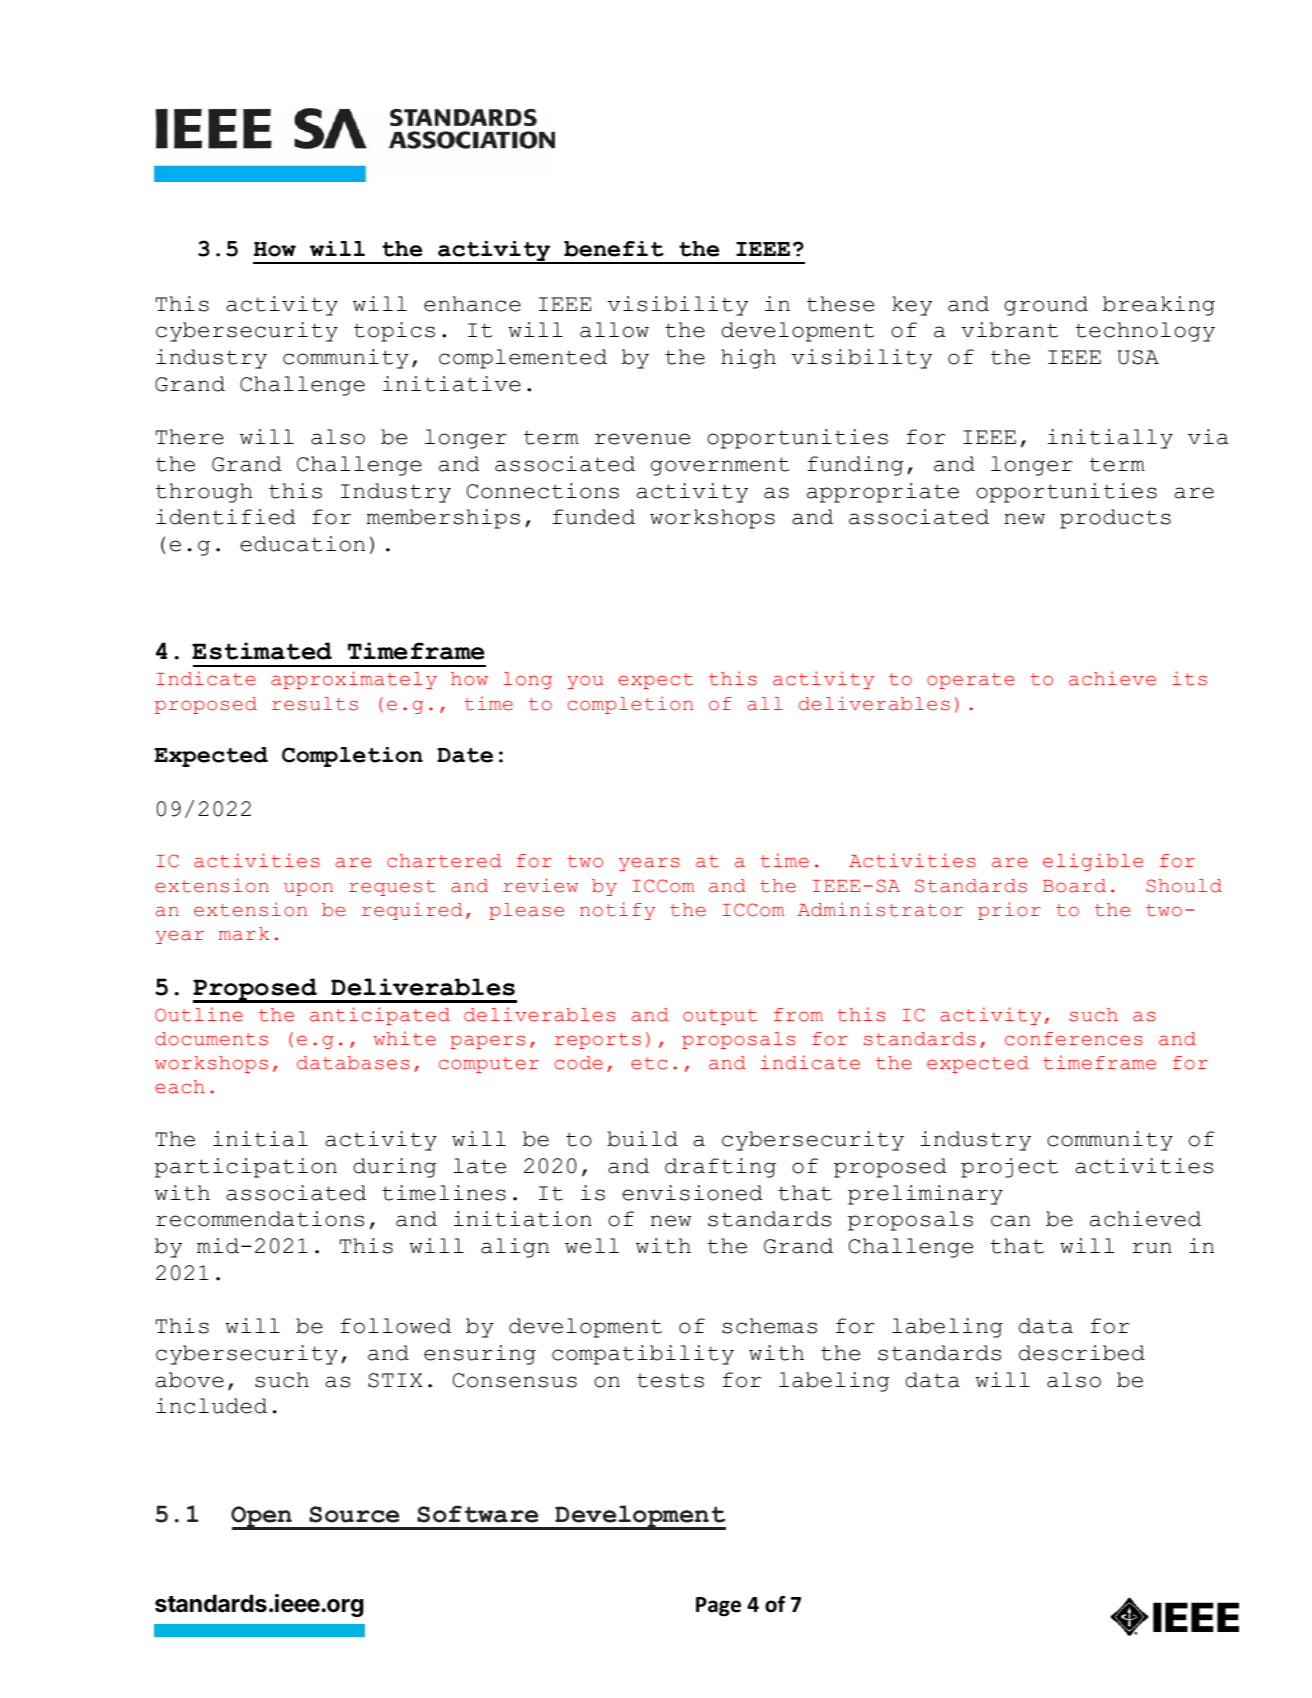 The height and width of the screenshot is (1698, 1312). What do you see at coordinates (614, 330) in the screenshot?
I see `allow` at bounding box center [614, 330].
